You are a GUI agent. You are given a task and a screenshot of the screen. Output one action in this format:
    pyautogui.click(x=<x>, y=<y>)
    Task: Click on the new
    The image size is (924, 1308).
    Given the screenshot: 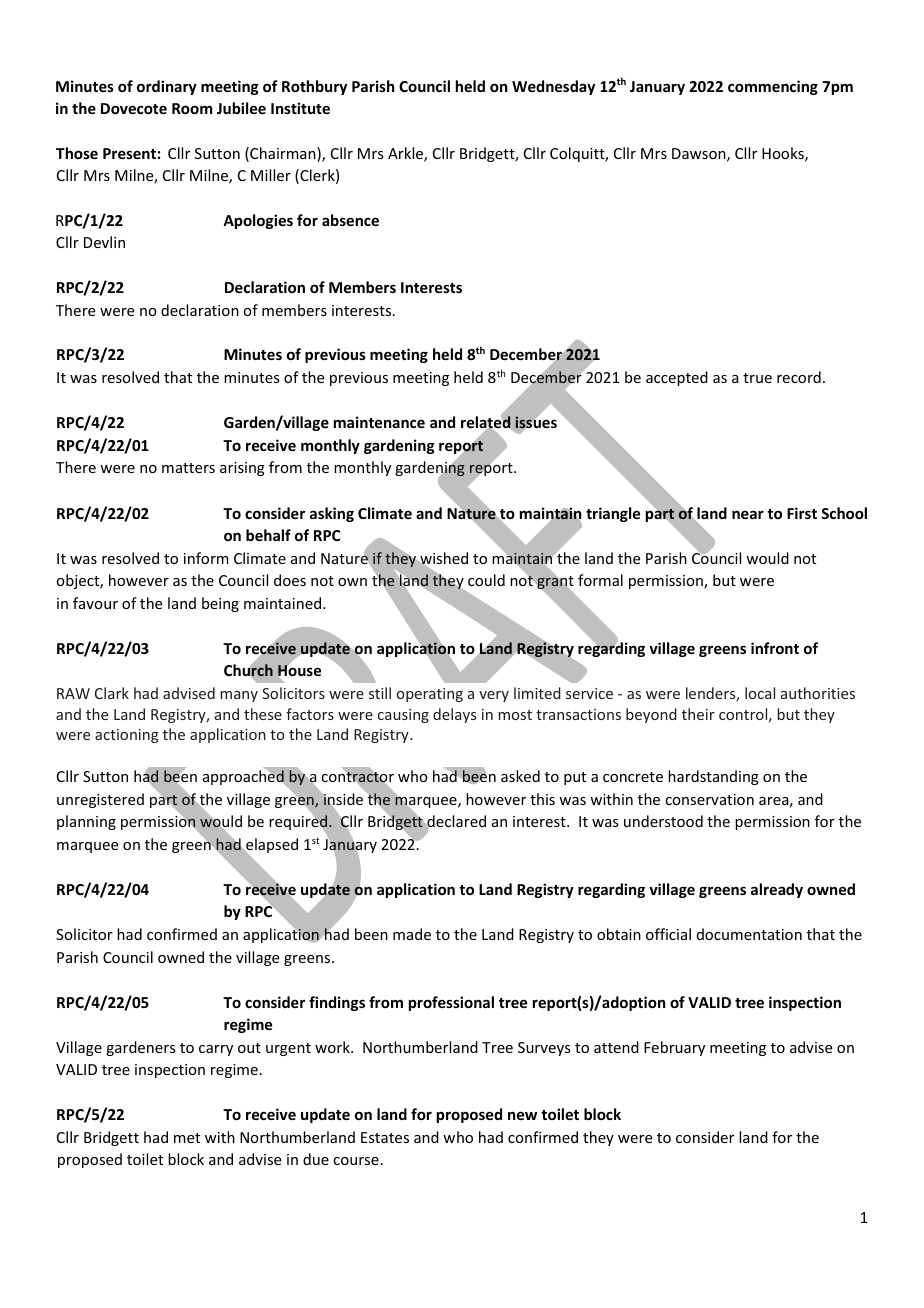 What is the action you would take?
    pyautogui.click(x=522, y=1115)
